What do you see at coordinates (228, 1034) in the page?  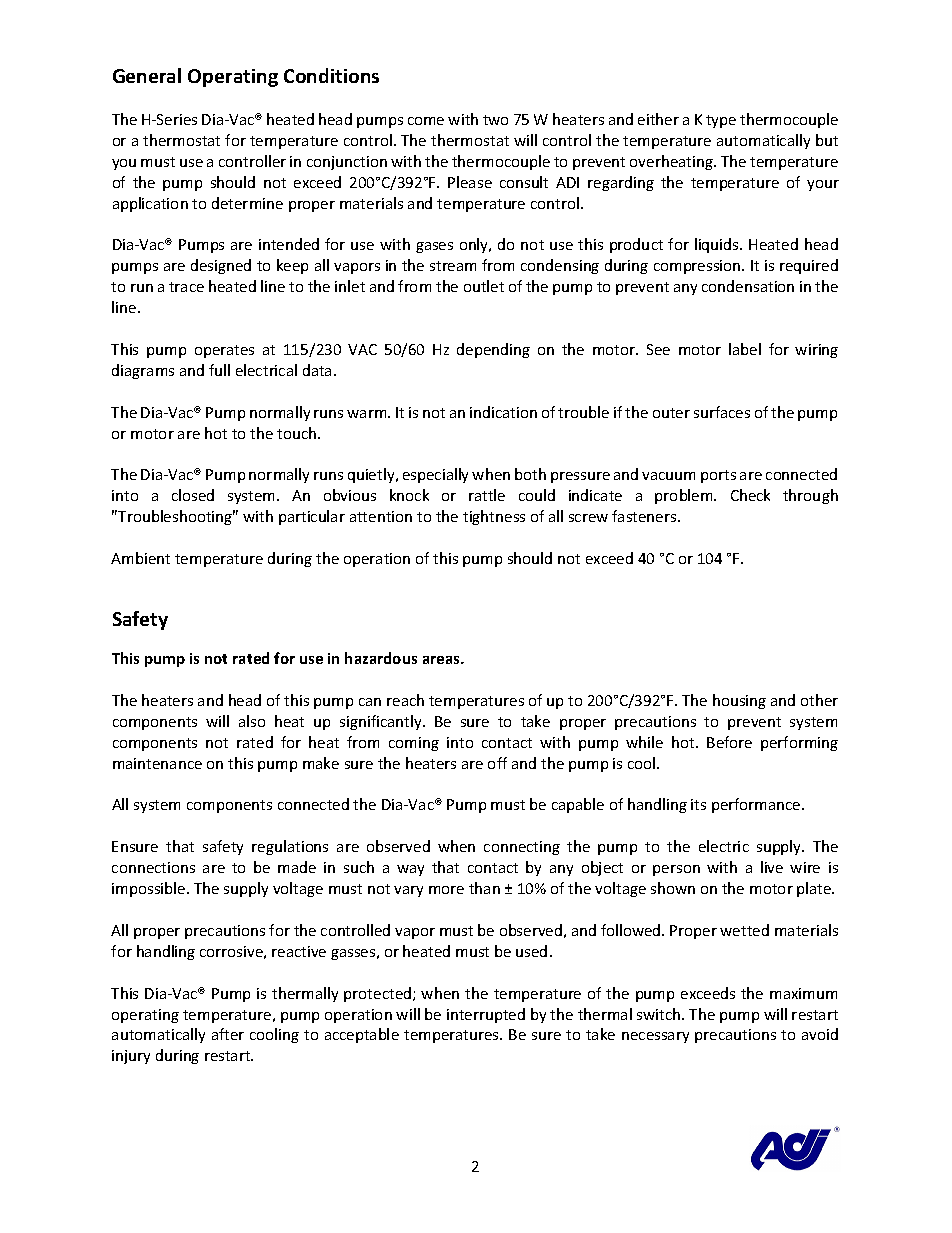 I see `after` at bounding box center [228, 1034].
